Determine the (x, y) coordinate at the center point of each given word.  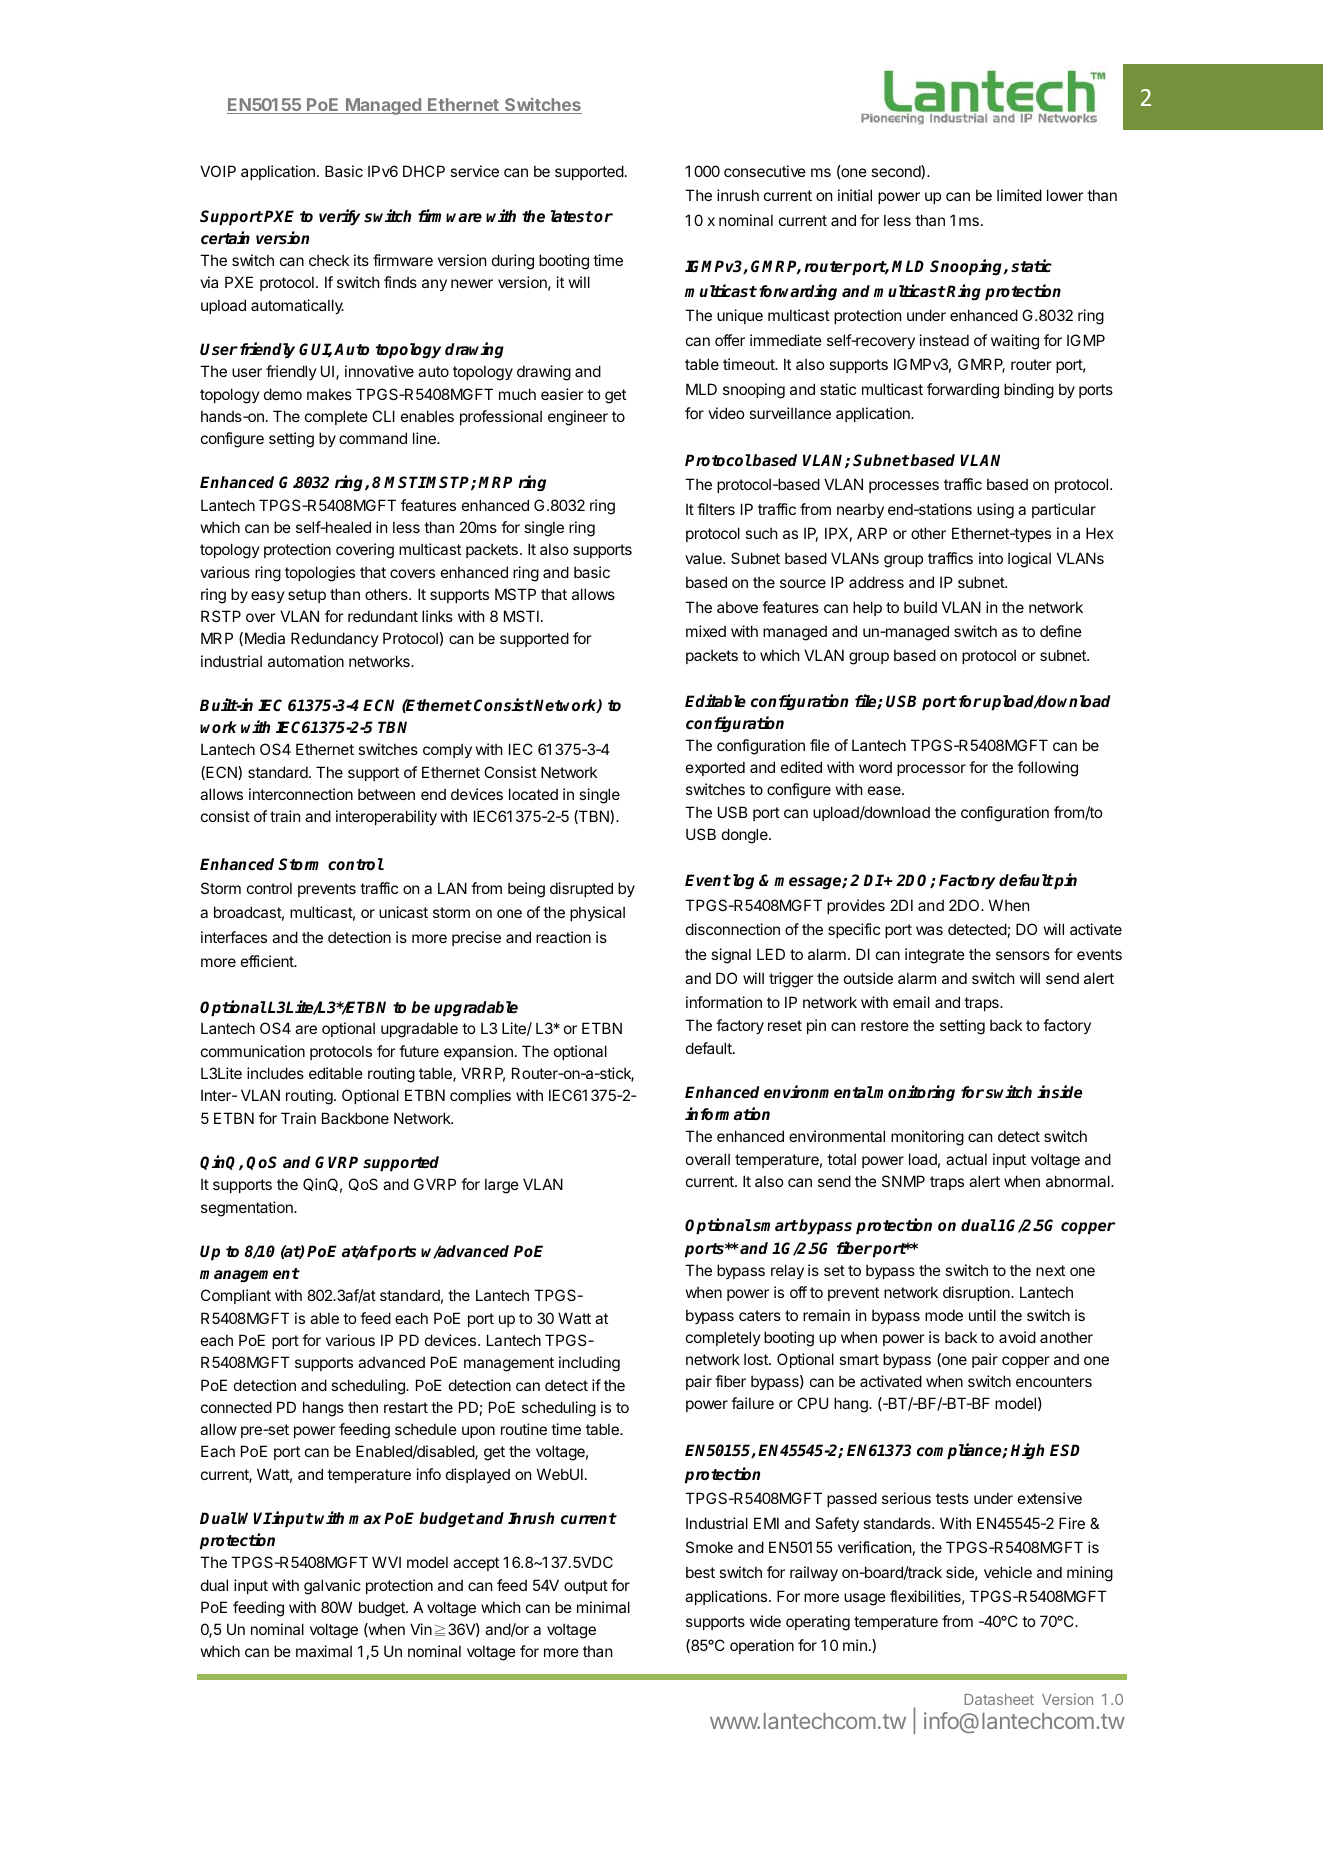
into (991, 558)
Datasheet (999, 1699)
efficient (268, 961)
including (589, 1364)
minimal (603, 1607)
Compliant (236, 1296)
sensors (1023, 955)
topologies (320, 574)
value (704, 558)
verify (339, 217)
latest (572, 216)
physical (597, 913)
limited (1019, 195)
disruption (977, 1293)
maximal (324, 1651)
